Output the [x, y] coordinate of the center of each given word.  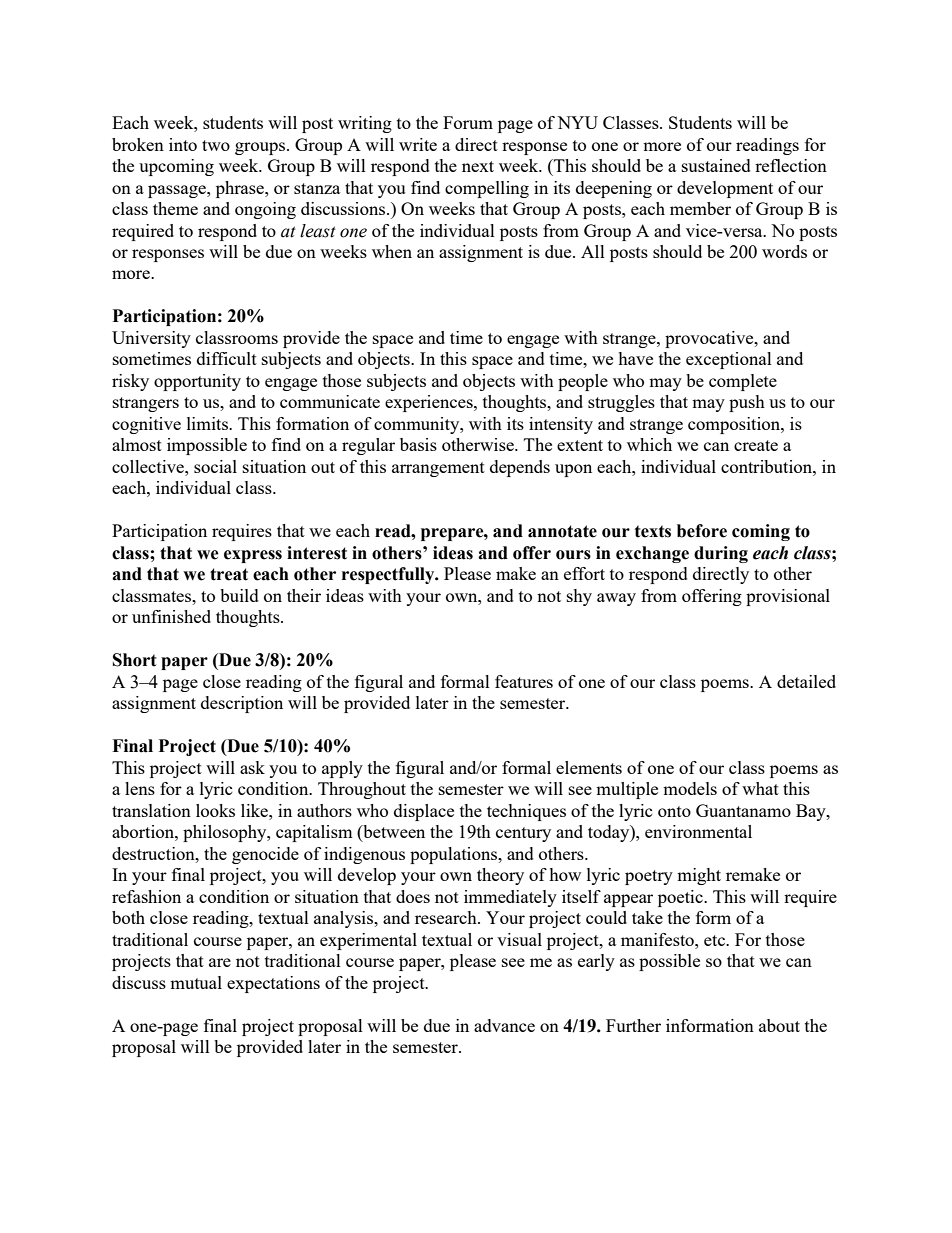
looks [215, 810]
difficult [227, 358]
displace [424, 812]
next [478, 166]
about [779, 1025]
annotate [562, 531]
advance [504, 1025]
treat [229, 574]
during [721, 554]
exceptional [729, 360]
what [760, 788]
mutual [196, 982]
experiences [430, 403]
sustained [716, 165]
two [216, 145]
